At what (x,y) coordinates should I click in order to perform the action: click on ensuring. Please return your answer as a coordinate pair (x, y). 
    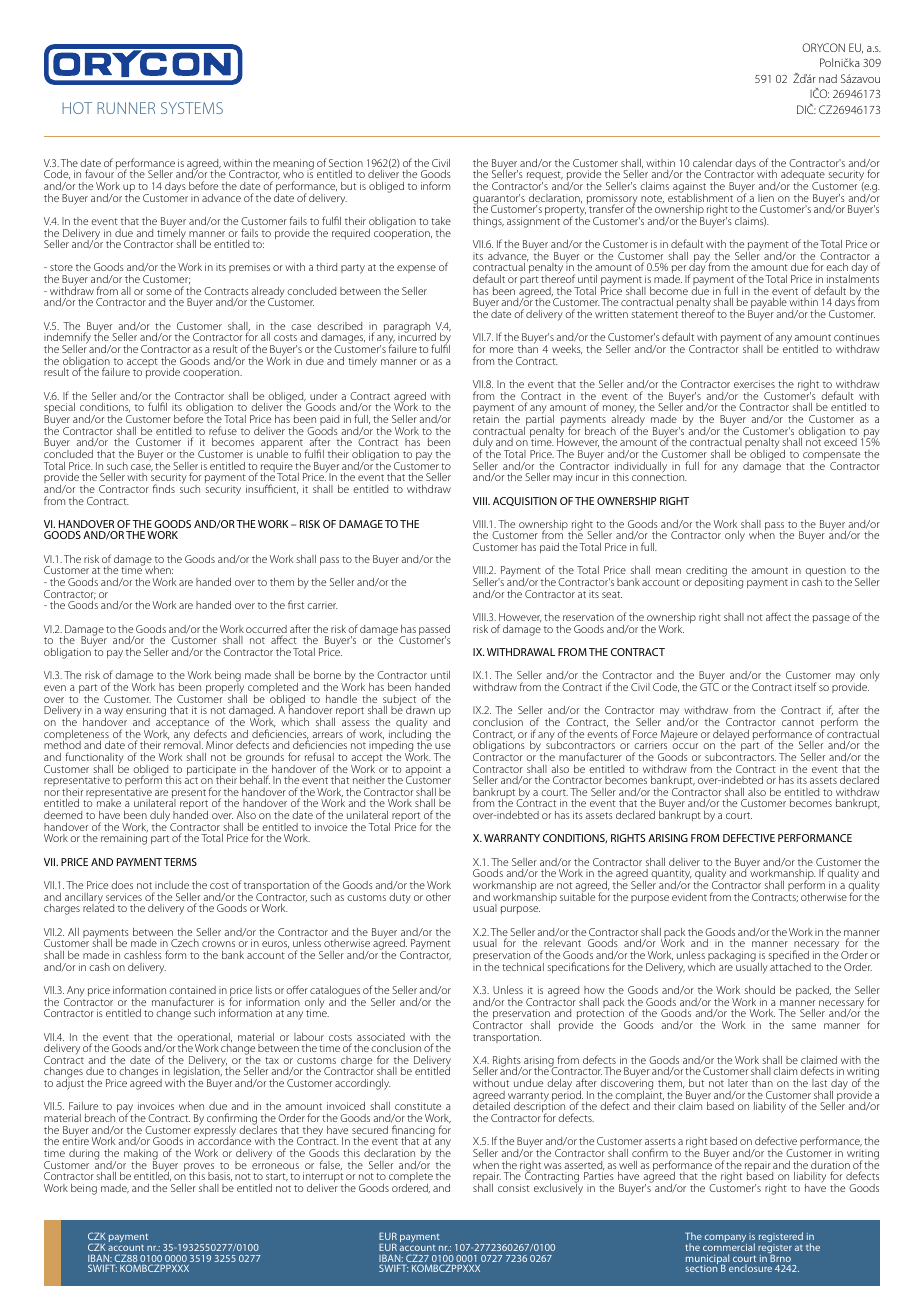
    Looking at the image, I should click on (146, 713).
